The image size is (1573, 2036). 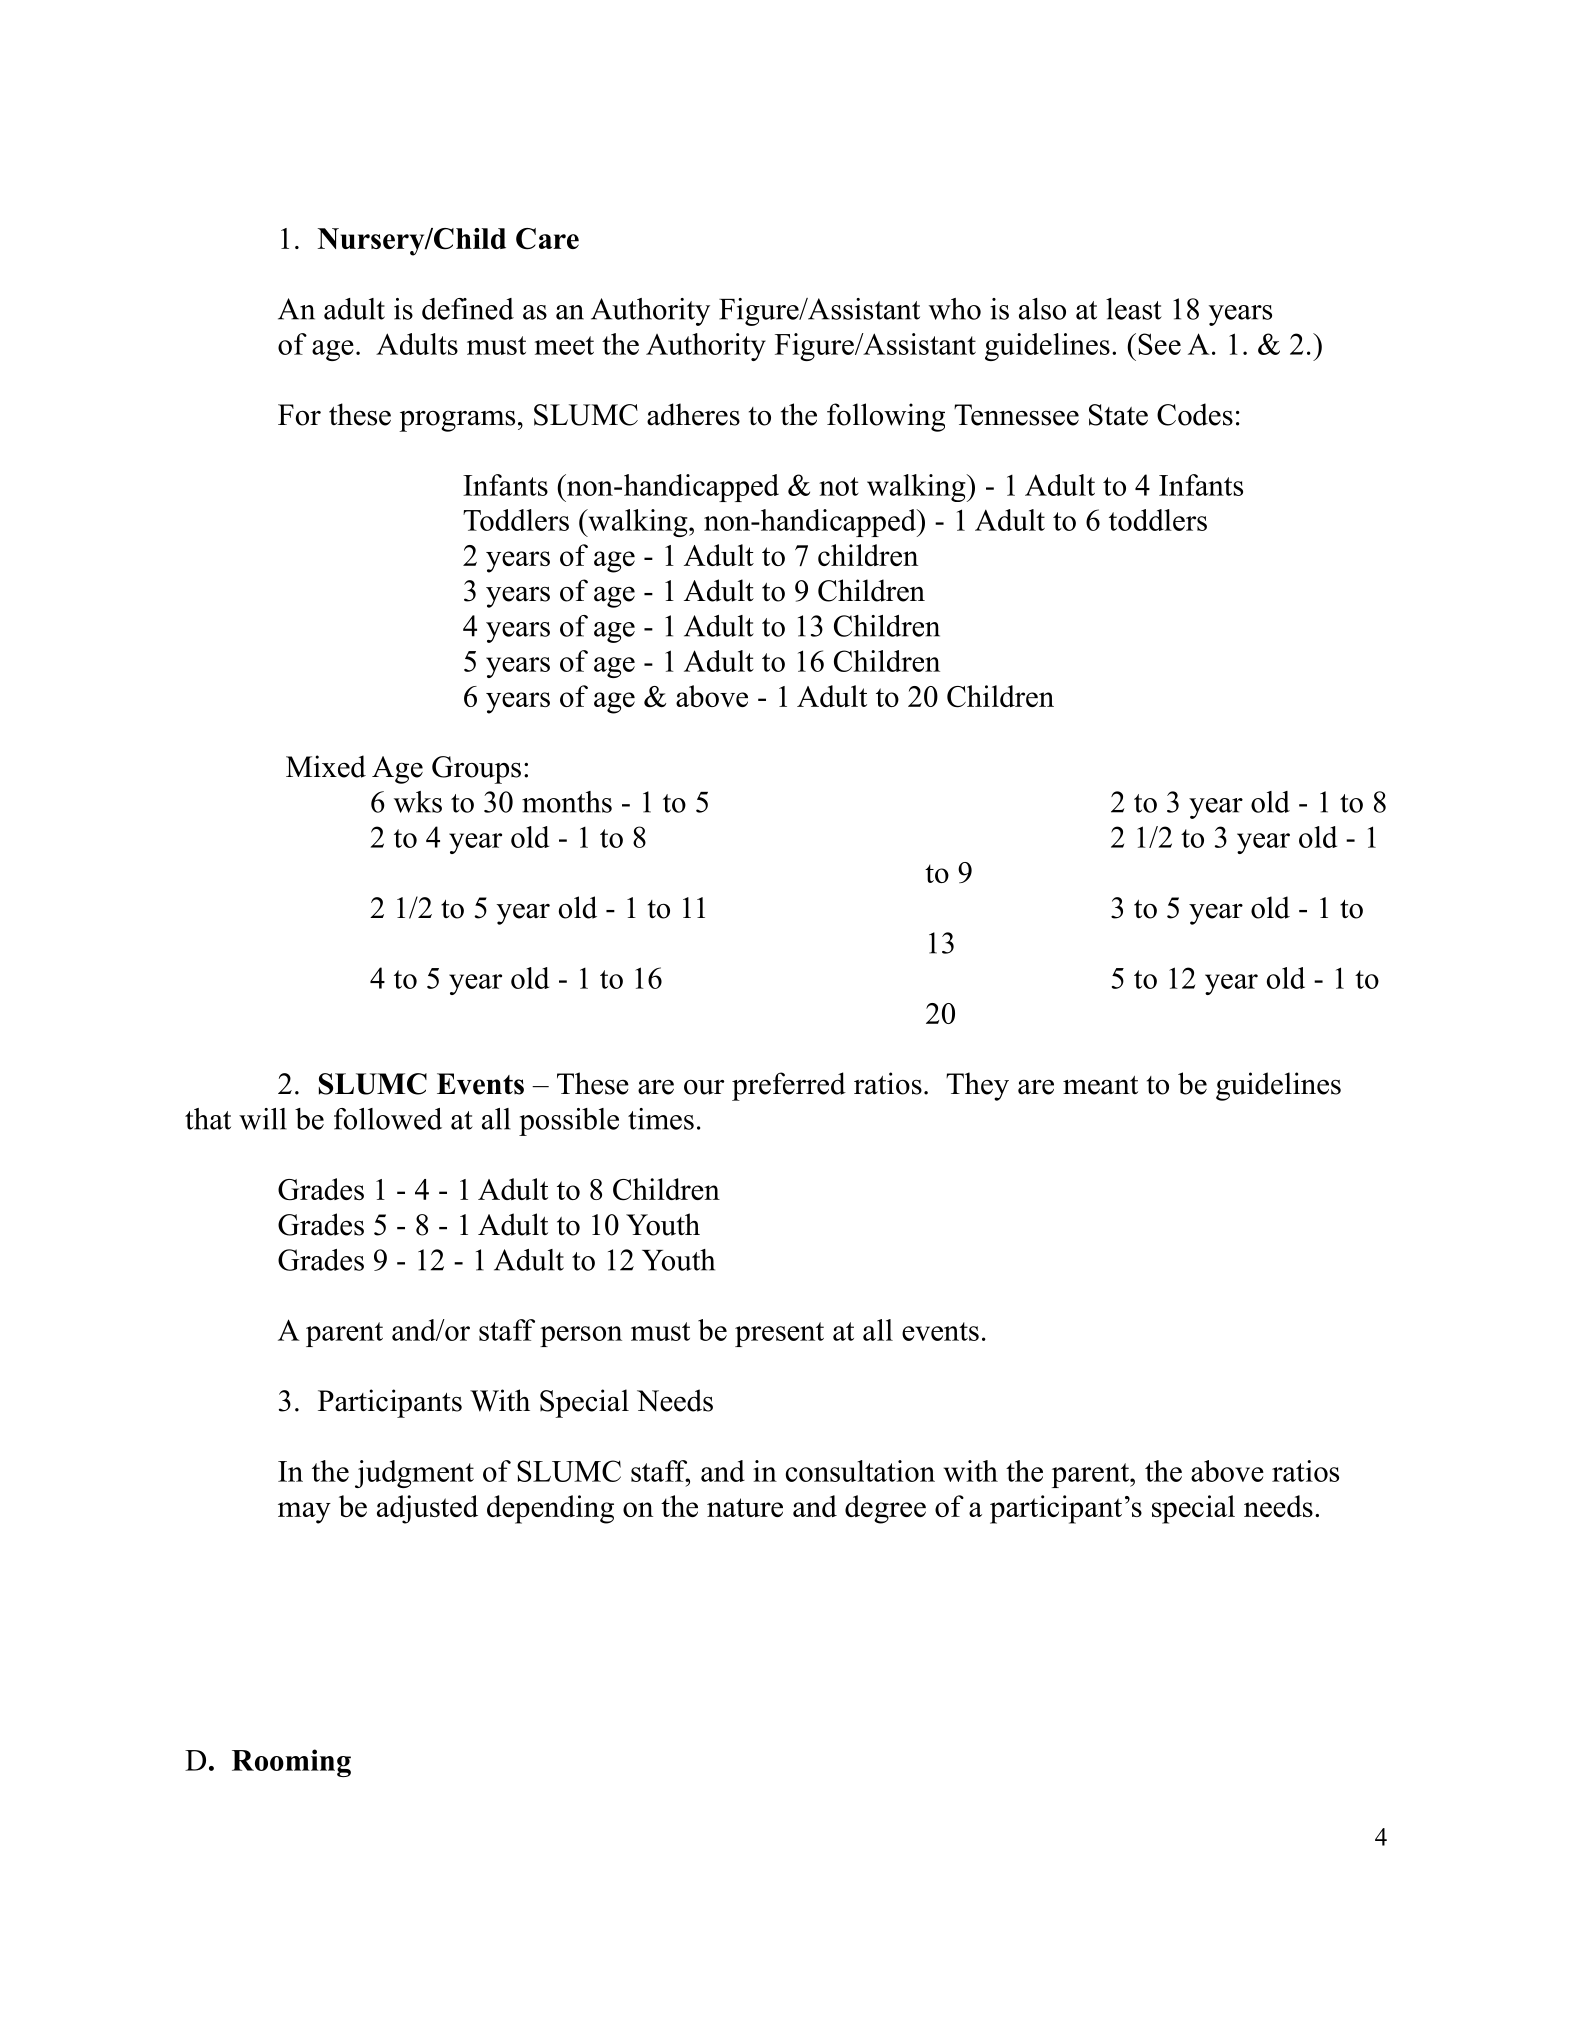 What do you see at coordinates (885, 1509) in the image?
I see `degree` at bounding box center [885, 1509].
